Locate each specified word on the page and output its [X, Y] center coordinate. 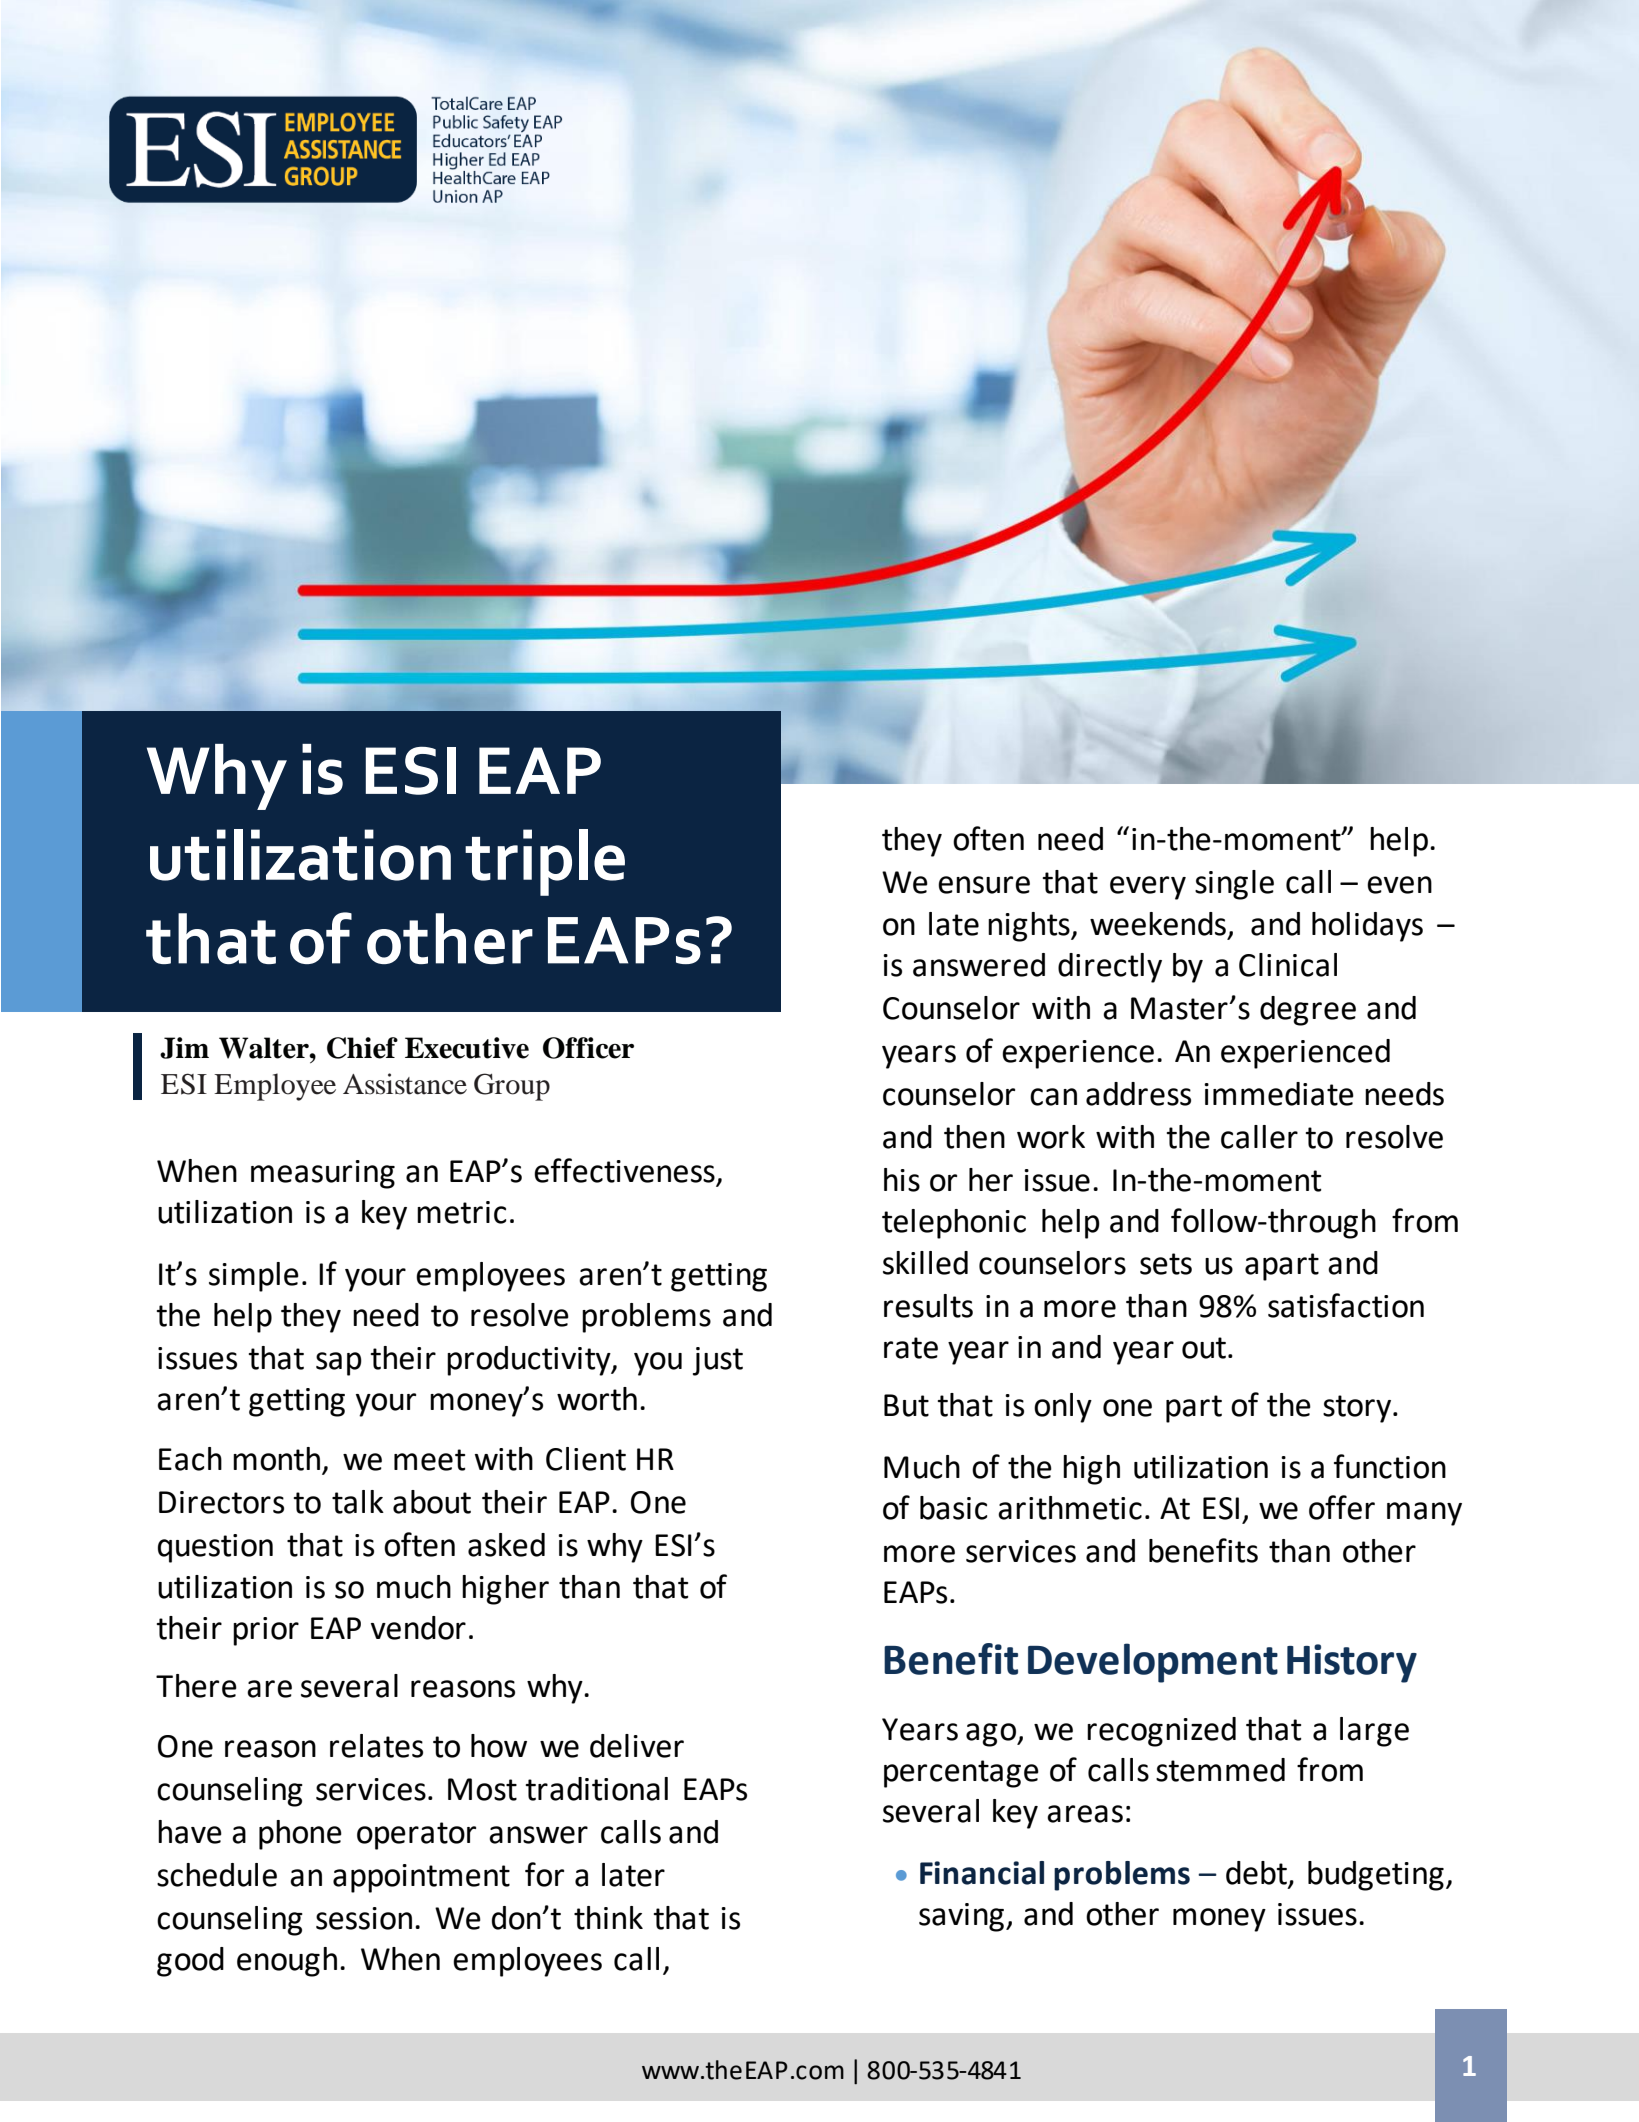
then [974, 1137]
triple [545, 862]
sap [339, 1364]
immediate [1279, 1094]
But [906, 1405]
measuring [323, 1174]
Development [1153, 1663]
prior [266, 1631]
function [1390, 1466]
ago [992, 1735]
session [364, 1918]
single [1234, 885]
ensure [984, 885]
